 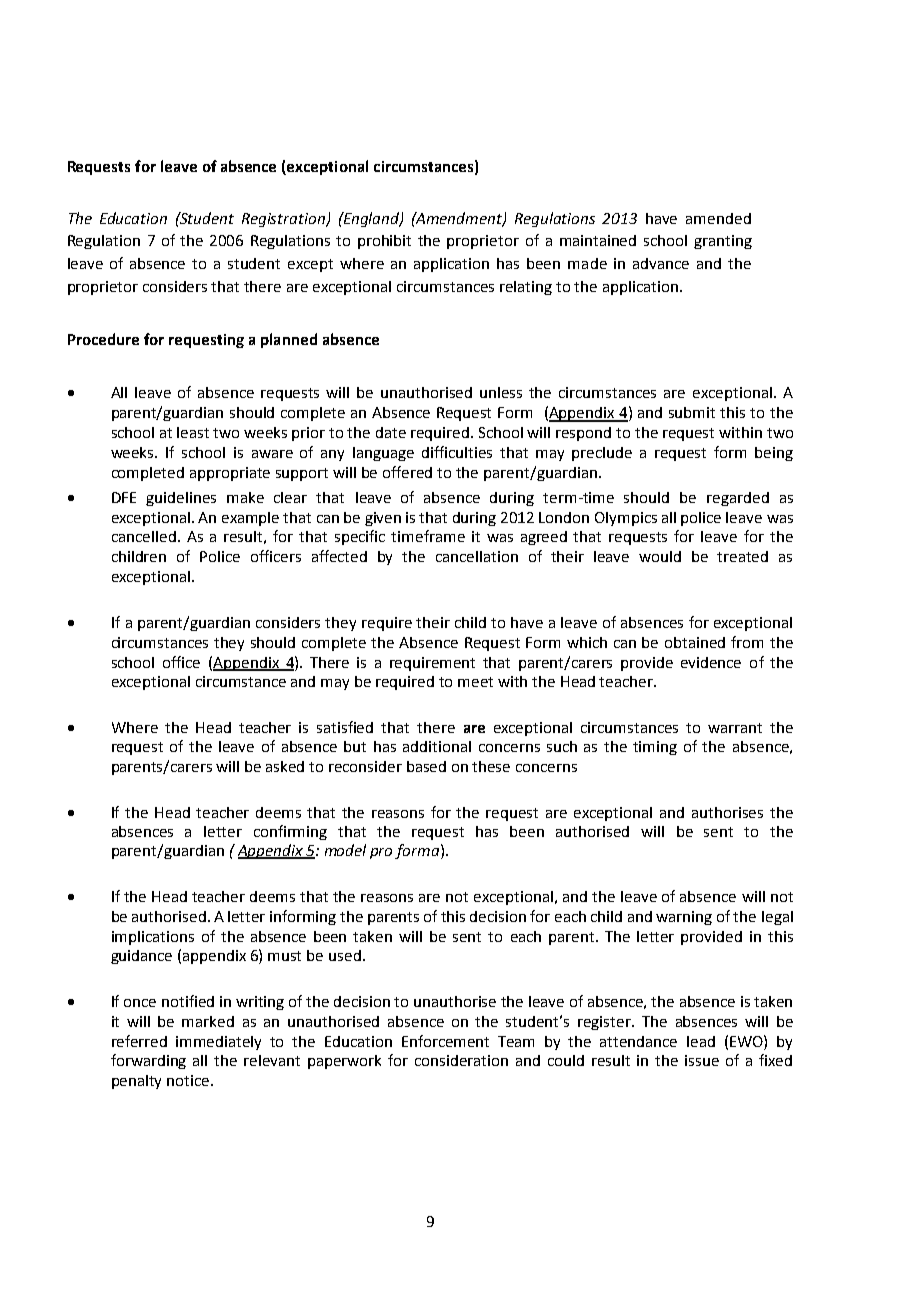 I want to click on prohibit, so click(x=384, y=242).
